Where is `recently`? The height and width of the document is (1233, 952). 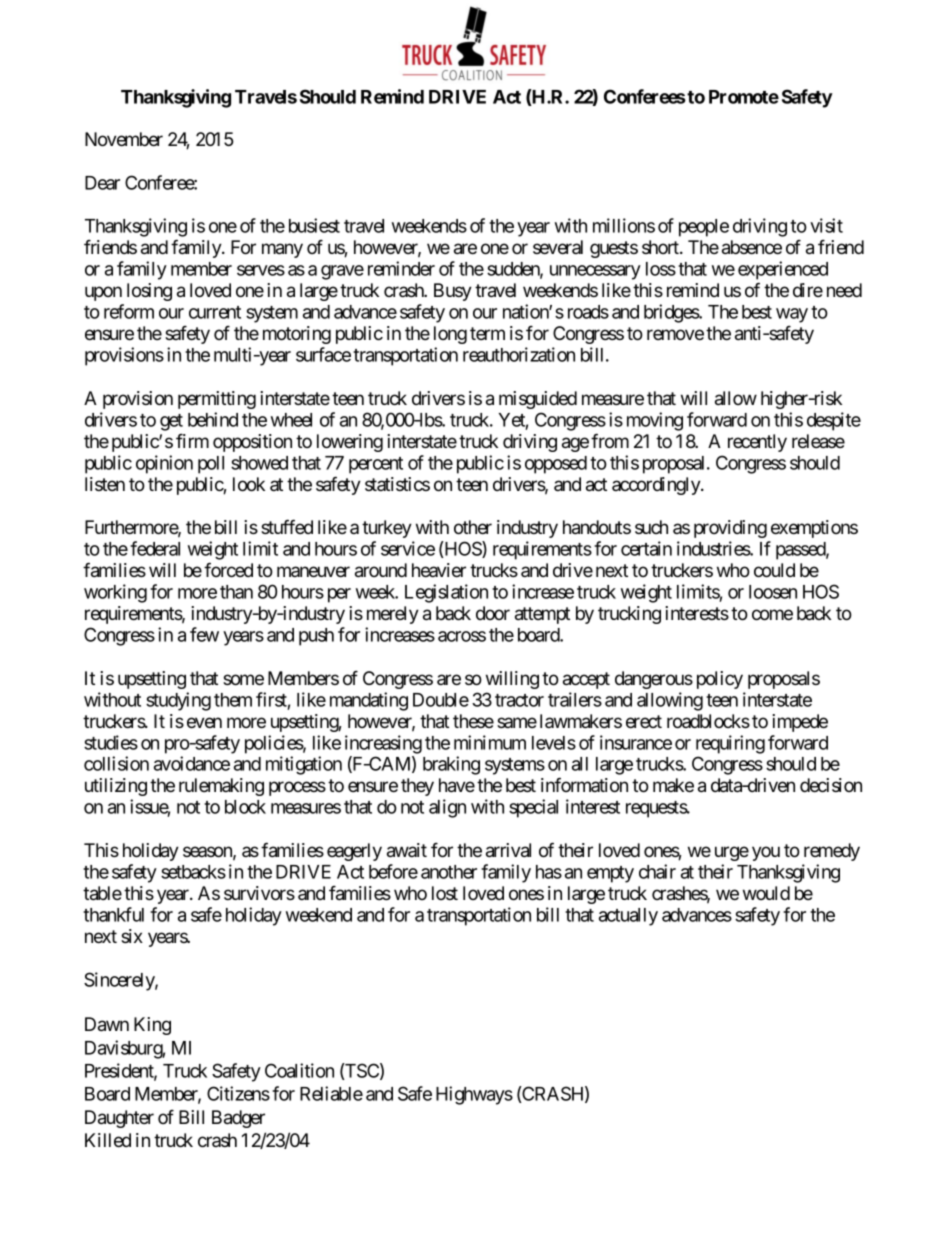
recently is located at coordinates (757, 443).
